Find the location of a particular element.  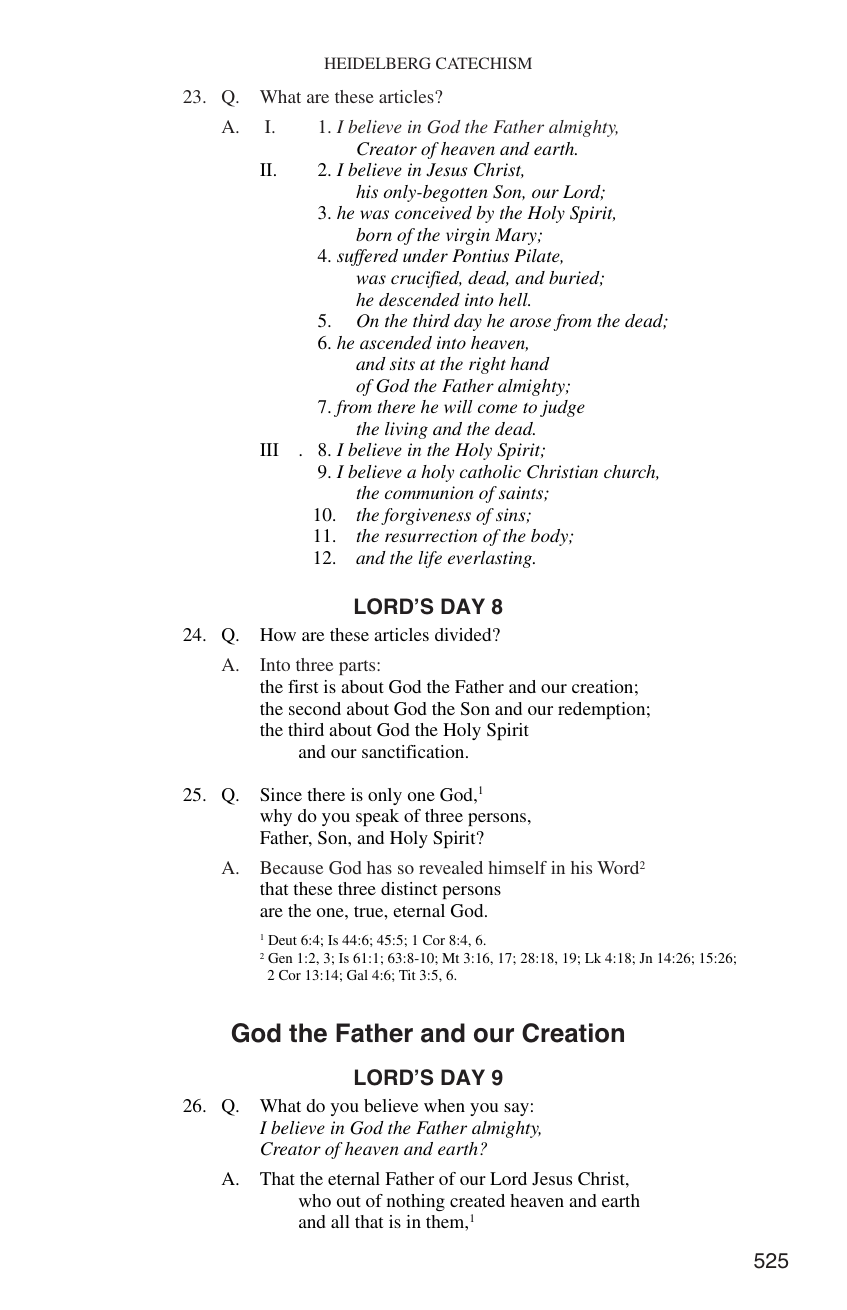

everlasting is located at coordinates (491, 559).
